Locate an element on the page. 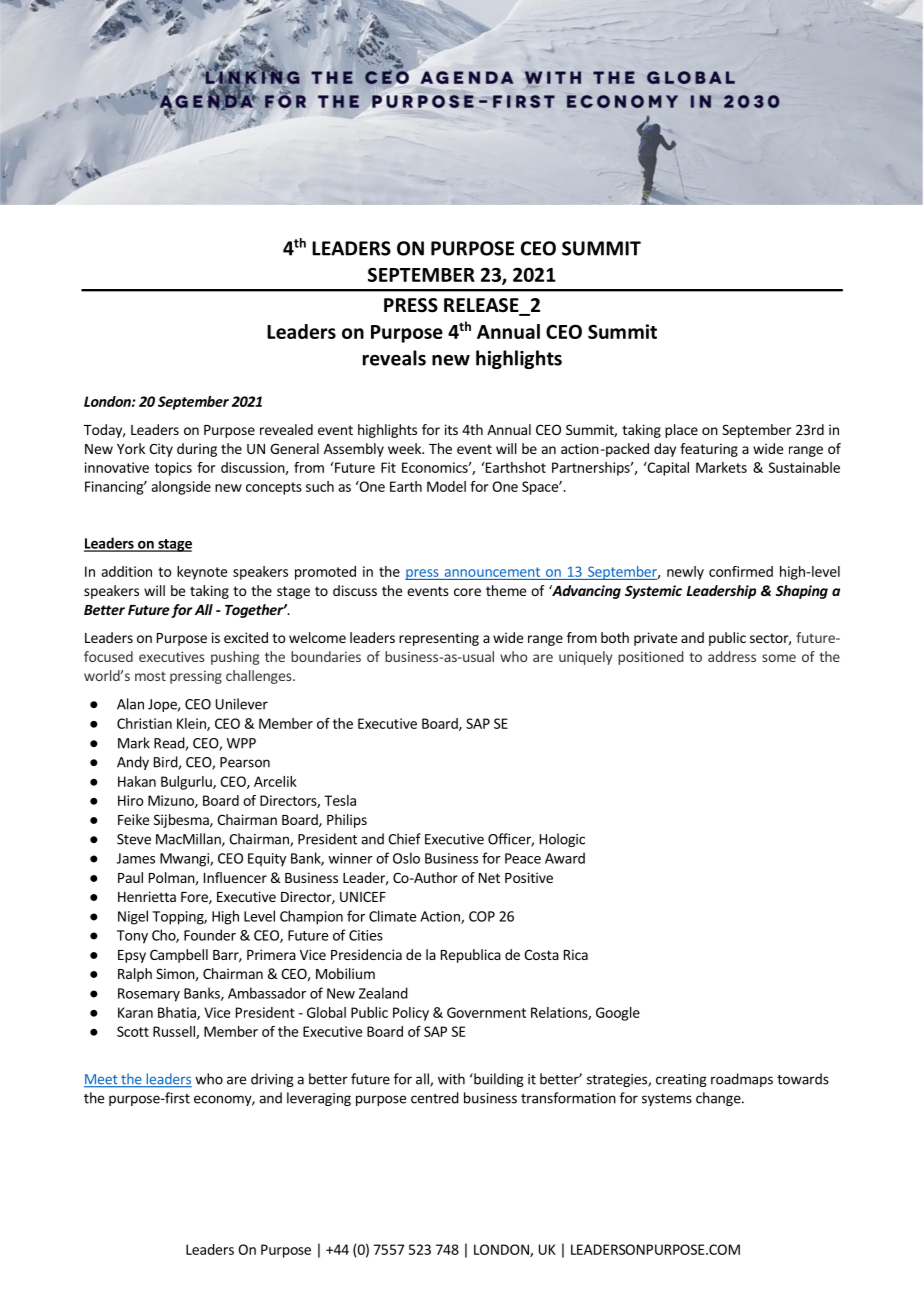  announcement is located at coordinates (492, 572).
